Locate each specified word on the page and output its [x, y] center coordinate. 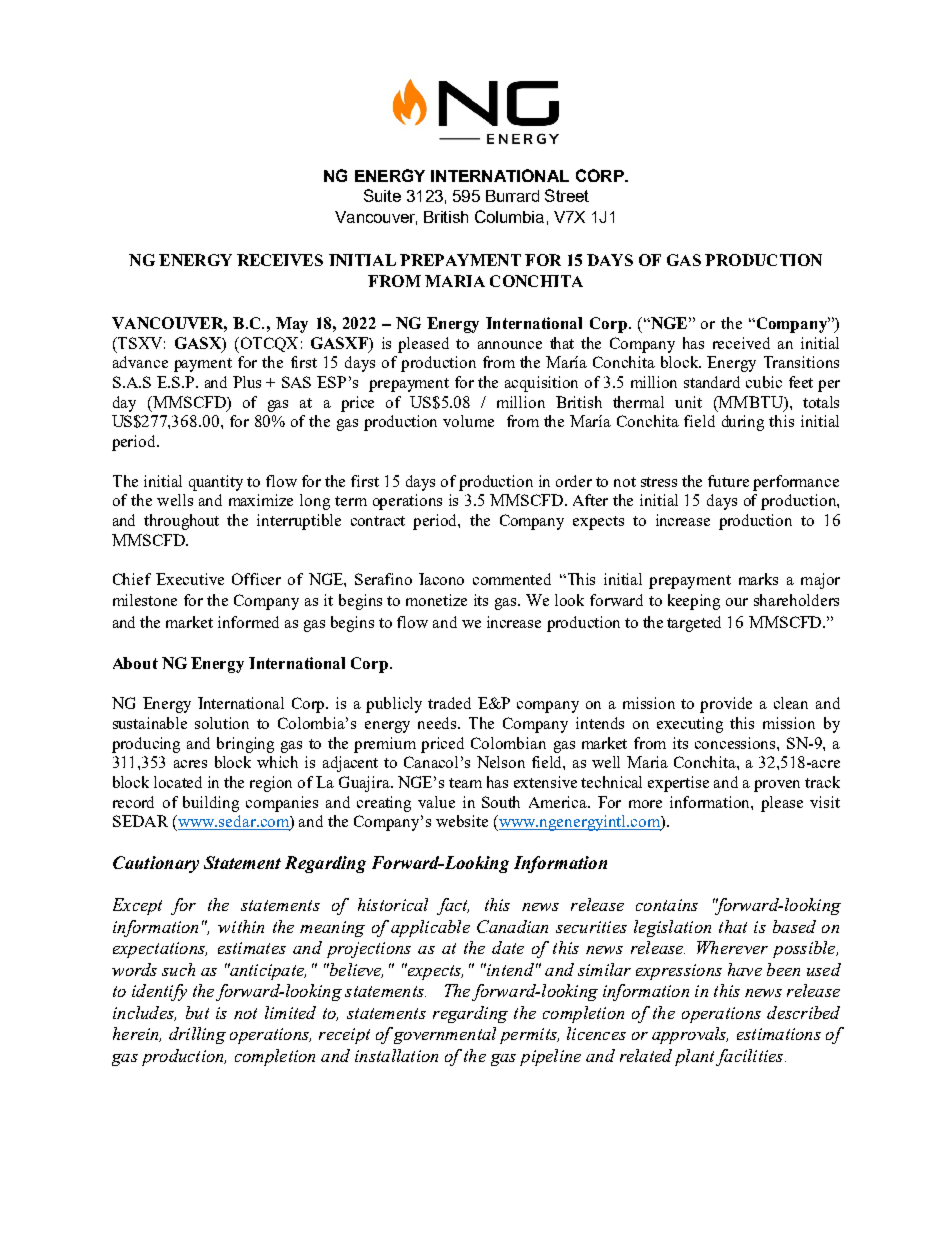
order [574, 481]
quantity [216, 483]
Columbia [509, 216]
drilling [197, 1035]
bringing [245, 745]
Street [567, 195]
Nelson [501, 762]
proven [777, 786]
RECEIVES [280, 260]
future [728, 481]
